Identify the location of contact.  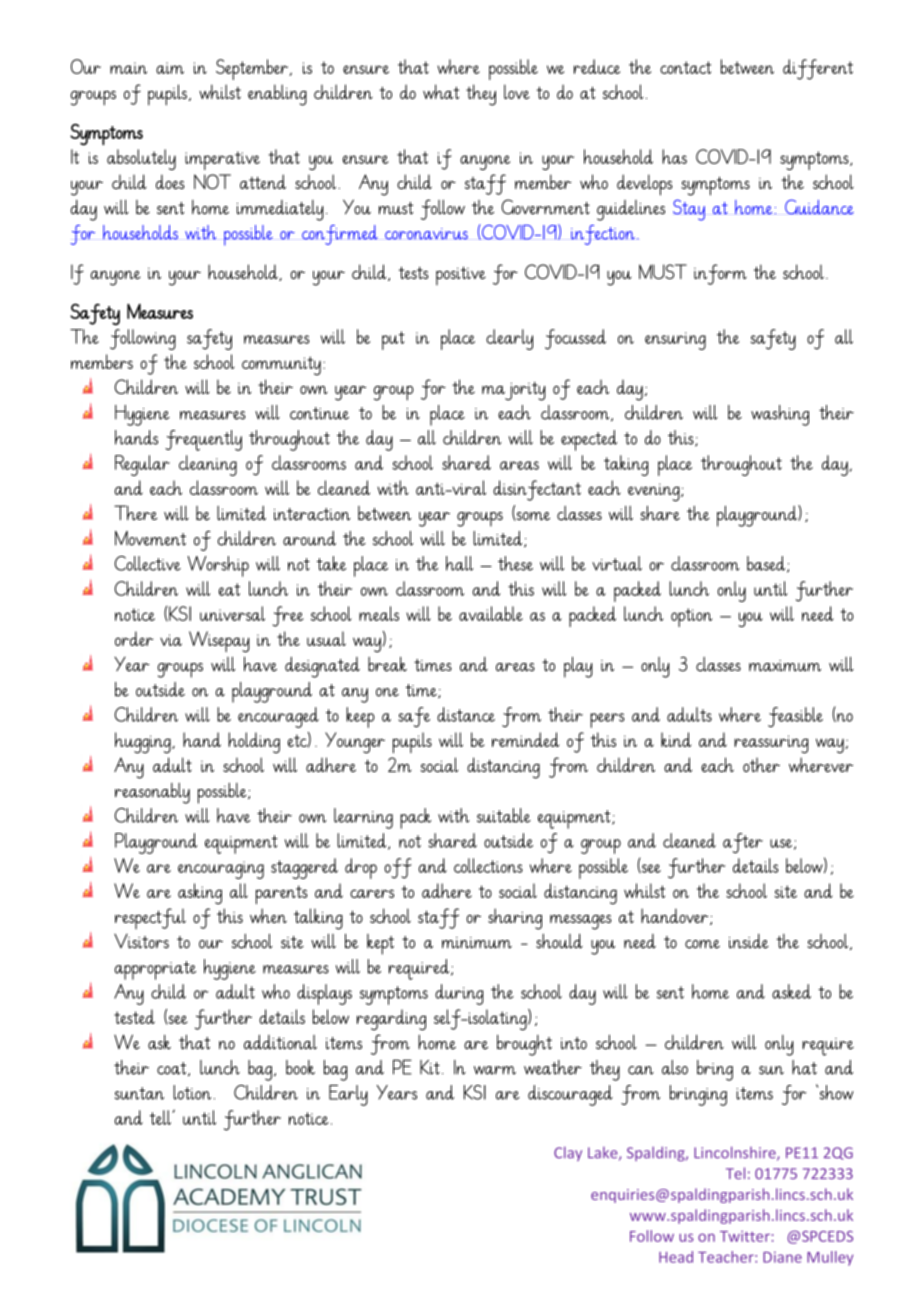
(685, 67).
